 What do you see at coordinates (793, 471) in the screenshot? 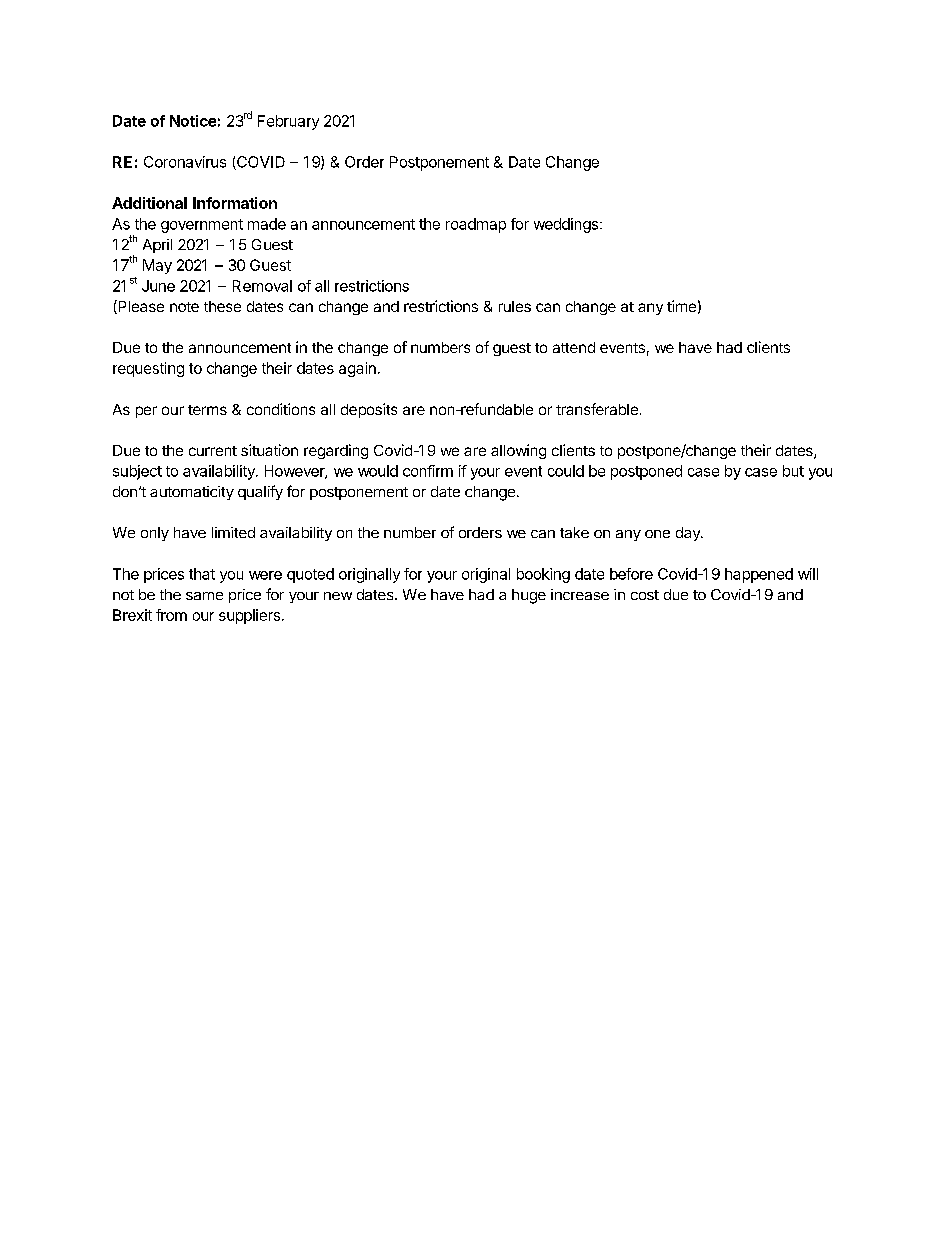
I see `but` at bounding box center [793, 471].
